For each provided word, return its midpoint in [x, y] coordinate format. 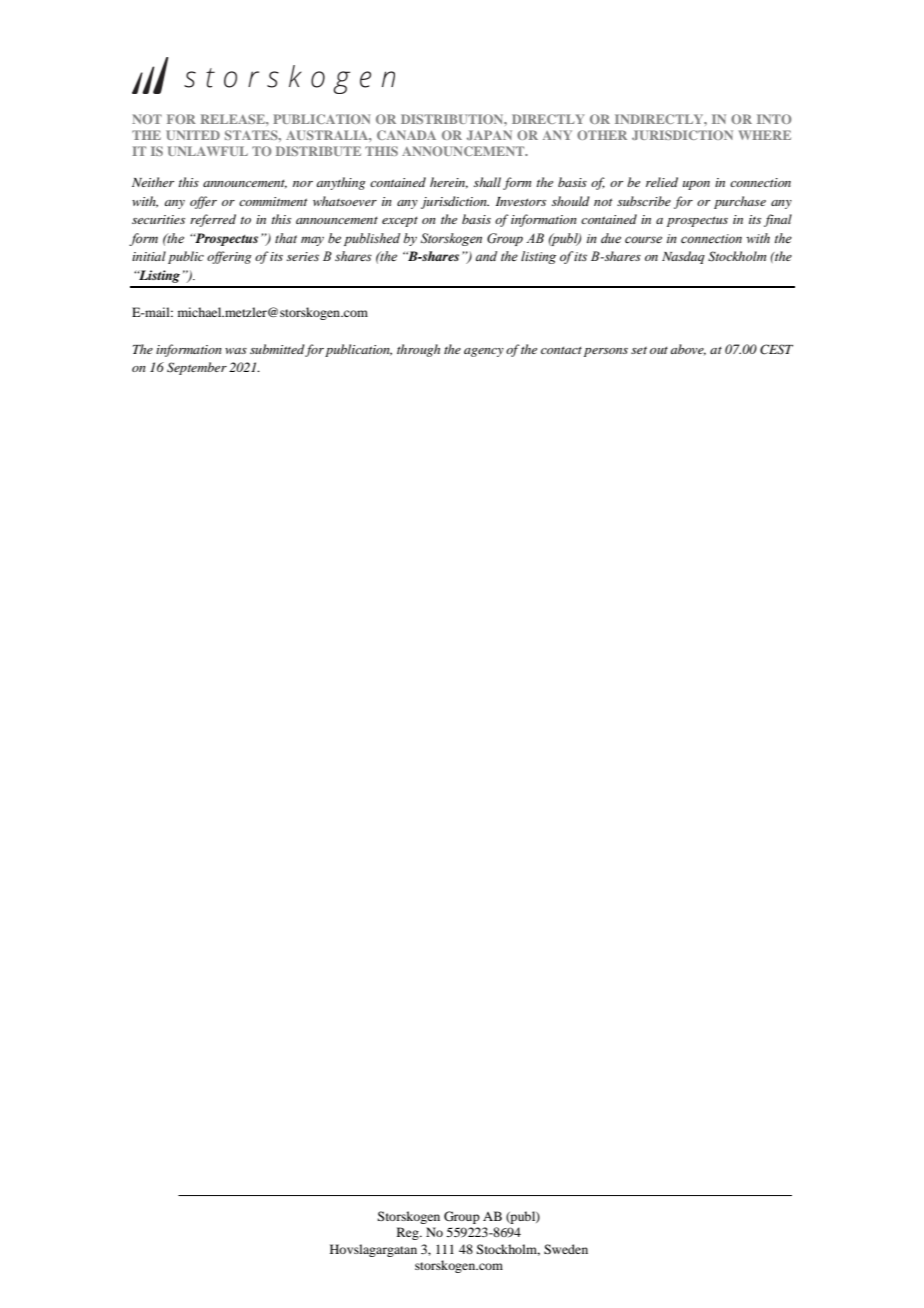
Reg [409, 1233]
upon [696, 185]
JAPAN [489, 135]
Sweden [566, 1249]
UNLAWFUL [208, 151]
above [688, 350]
